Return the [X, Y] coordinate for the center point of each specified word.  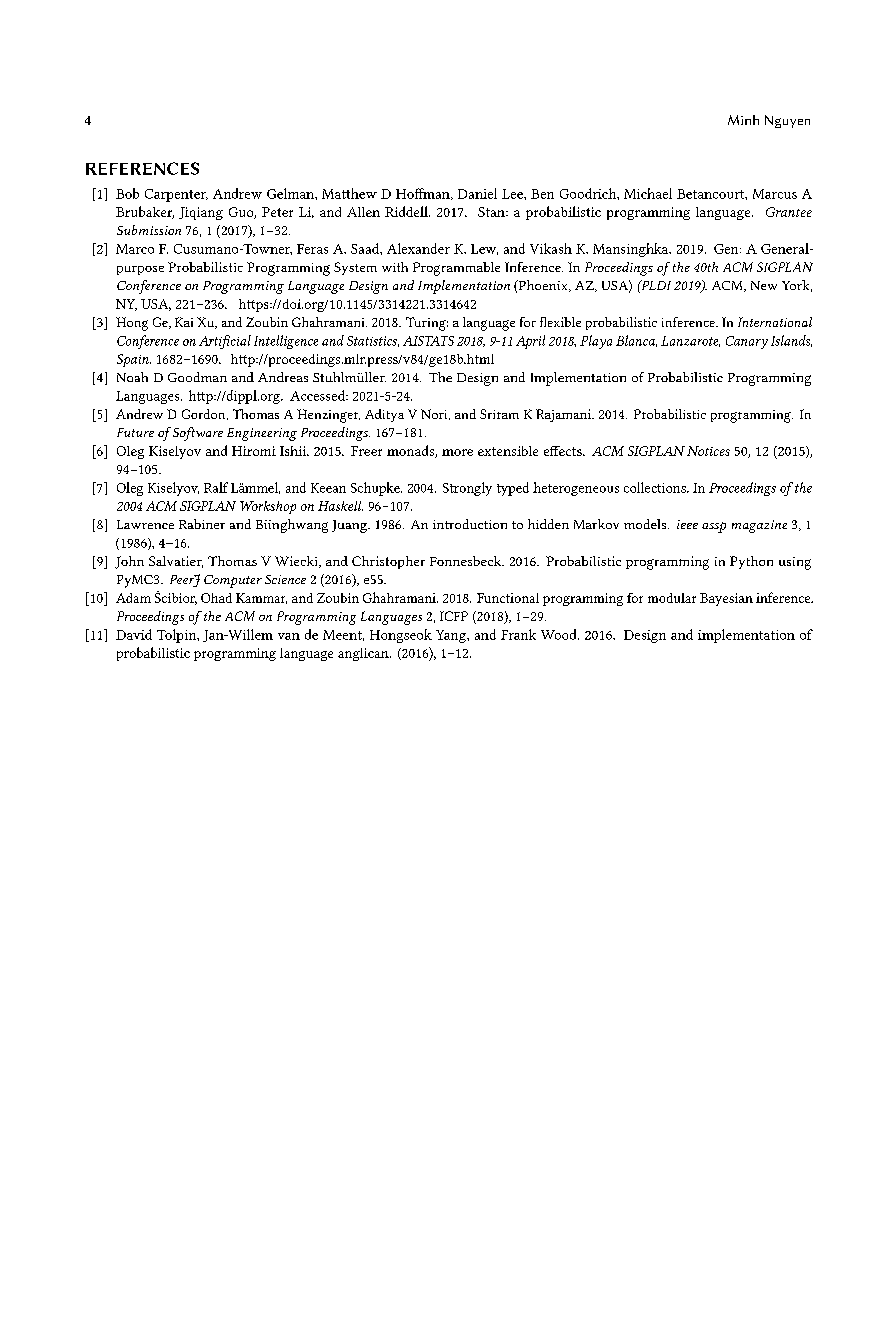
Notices [708, 451]
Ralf [216, 487]
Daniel [477, 193]
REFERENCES [142, 168]
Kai [184, 322]
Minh [743, 120]
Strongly [467, 489]
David [134, 634]
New [764, 285]
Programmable [456, 269]
